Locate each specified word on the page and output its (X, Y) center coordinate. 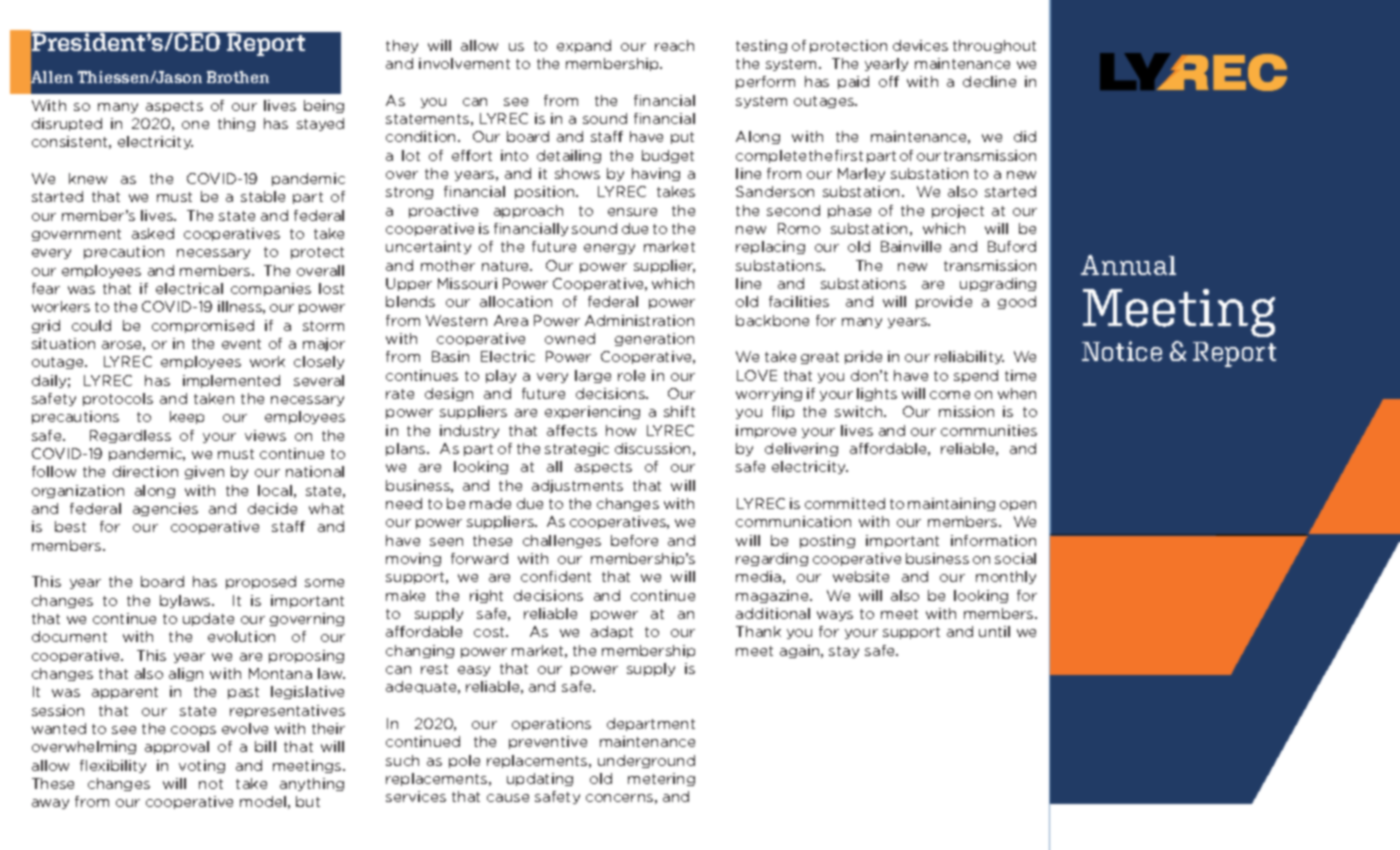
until (994, 631)
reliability (969, 357)
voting (202, 766)
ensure (632, 212)
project (958, 211)
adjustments (577, 486)
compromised (203, 326)
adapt (612, 632)
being (324, 106)
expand (584, 46)
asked (153, 233)
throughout (994, 46)
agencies (165, 509)
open (1018, 506)
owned (570, 338)
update (208, 619)
